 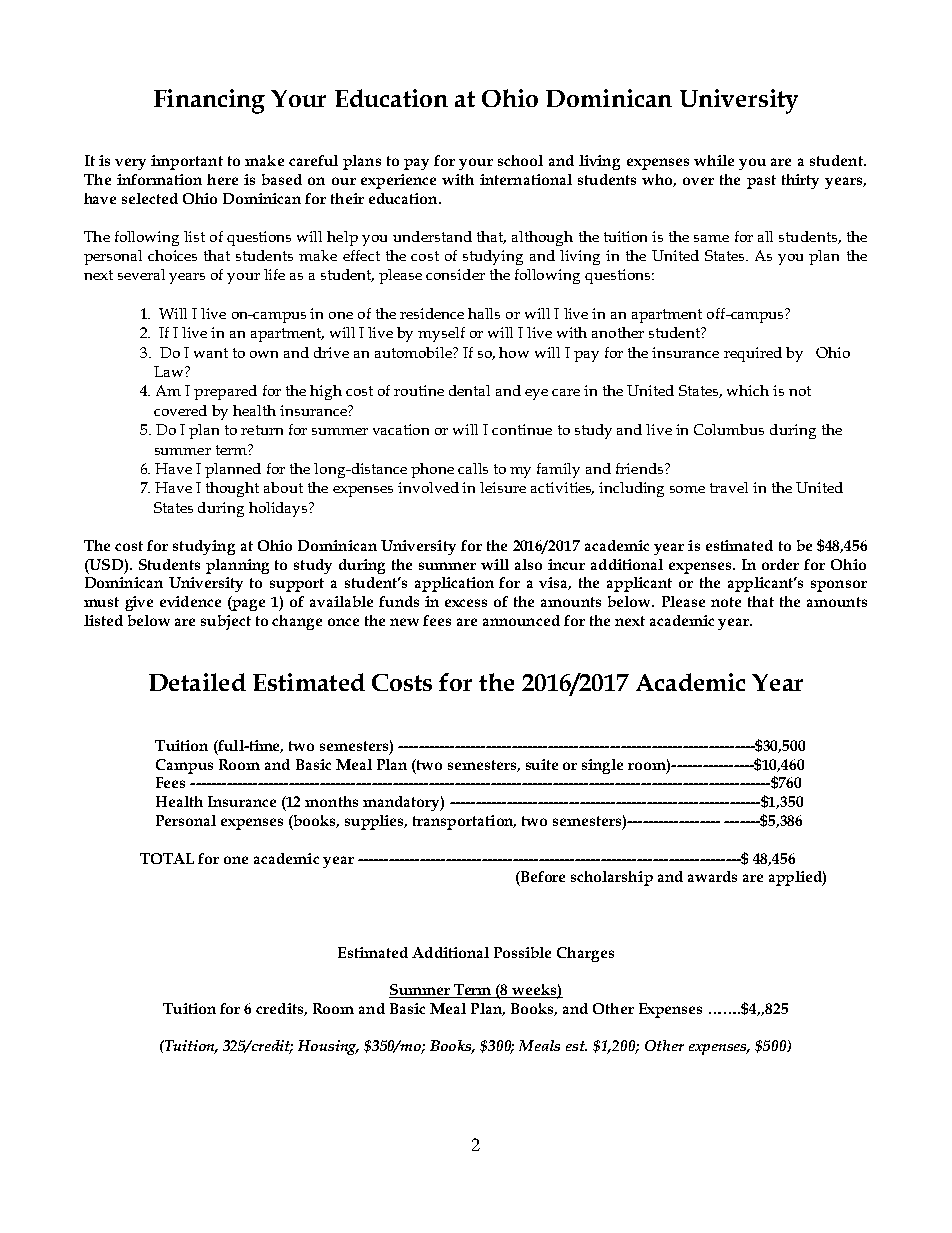 I want to click on evidence, so click(x=190, y=601).
